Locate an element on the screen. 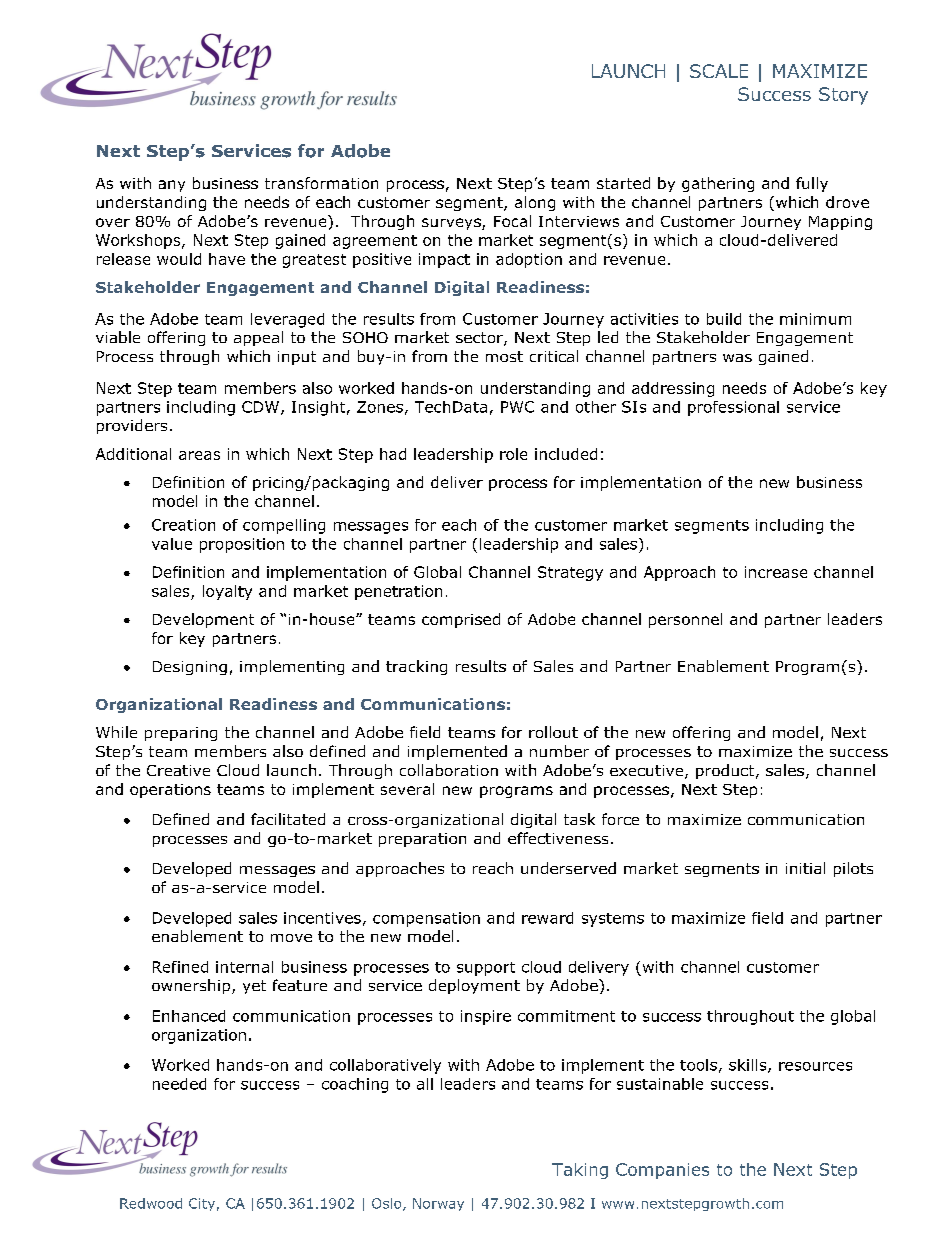 This screenshot has width=952, height=1233. SCALE is located at coordinates (719, 71).
